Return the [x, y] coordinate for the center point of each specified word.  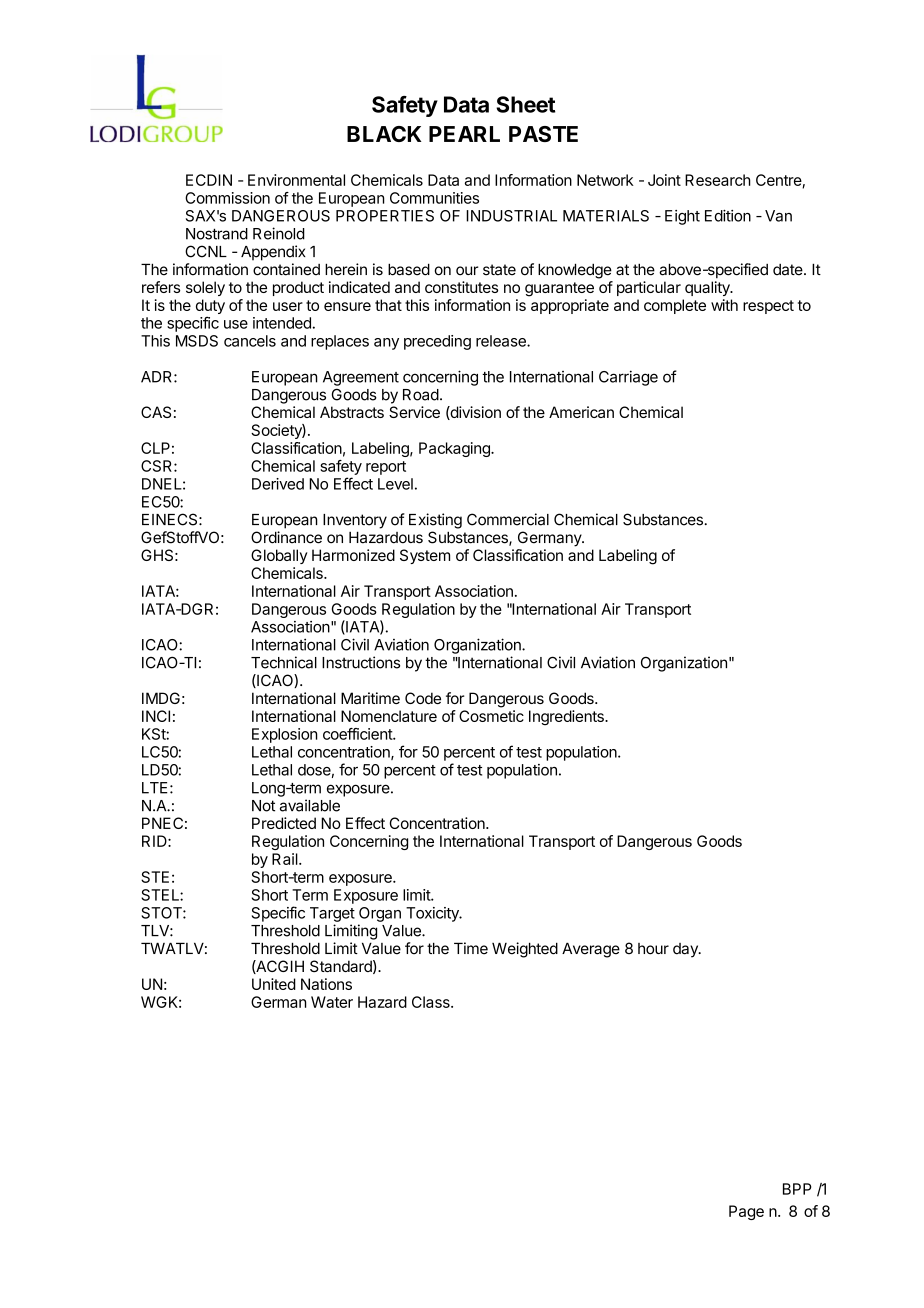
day [686, 950]
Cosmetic [491, 716]
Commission [227, 198]
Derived [278, 484]
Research [718, 180]
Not [263, 806]
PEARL [464, 134]
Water [332, 1002]
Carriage [628, 378]
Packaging [455, 449]
